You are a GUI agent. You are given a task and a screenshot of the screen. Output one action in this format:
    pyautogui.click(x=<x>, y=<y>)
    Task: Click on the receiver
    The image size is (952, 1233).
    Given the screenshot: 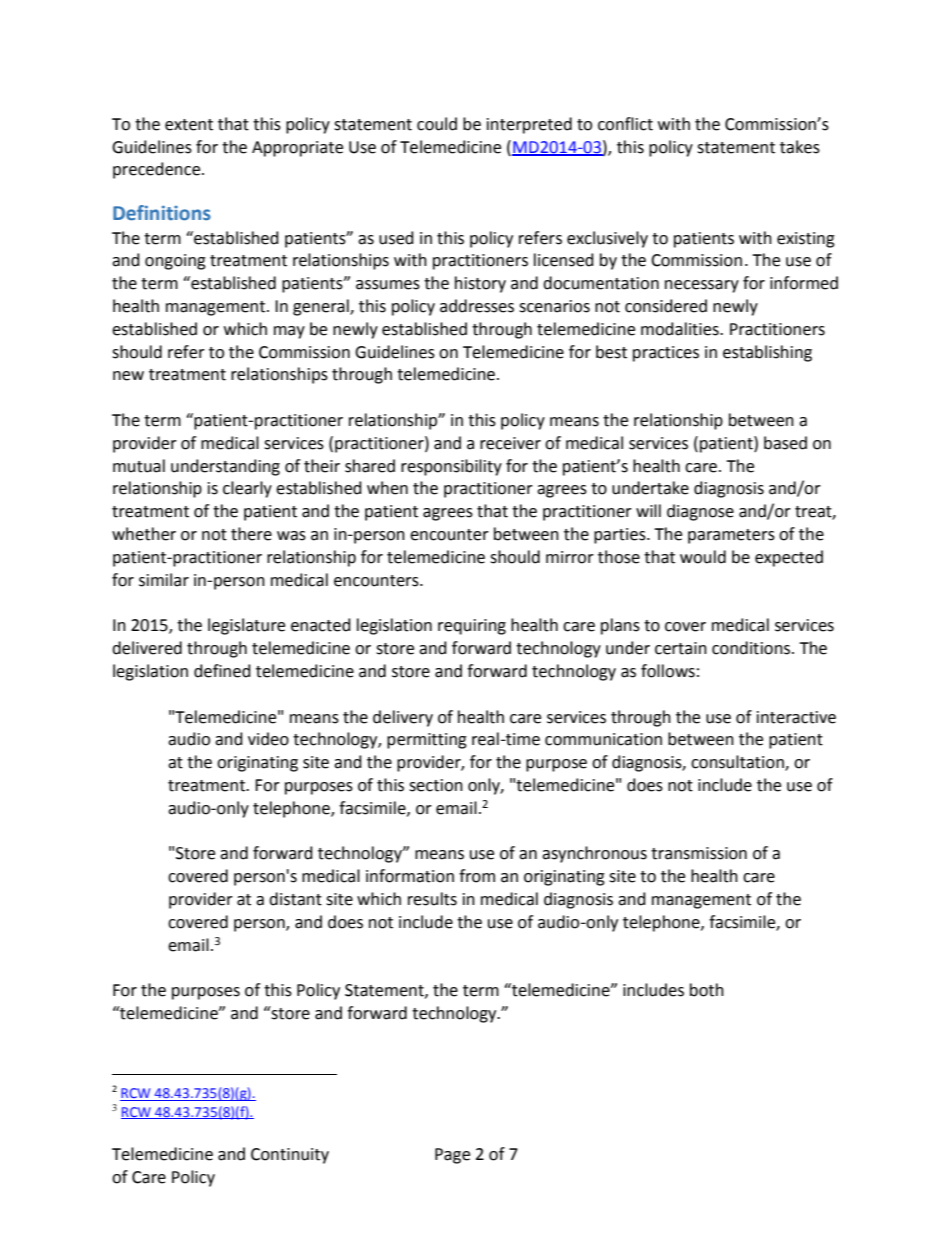 What is the action you would take?
    pyautogui.click(x=510, y=443)
